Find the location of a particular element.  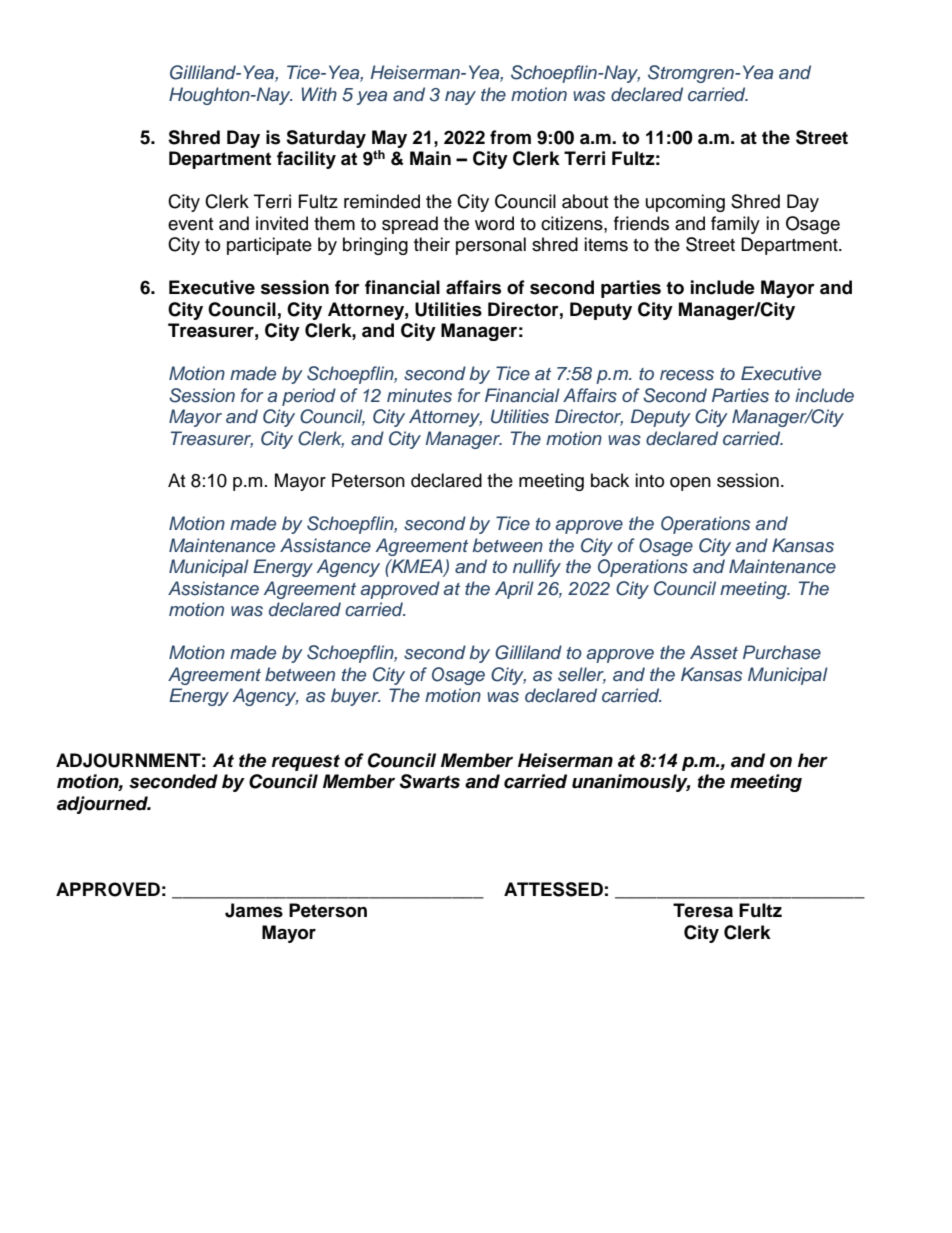

buyer is located at coordinates (356, 697).
